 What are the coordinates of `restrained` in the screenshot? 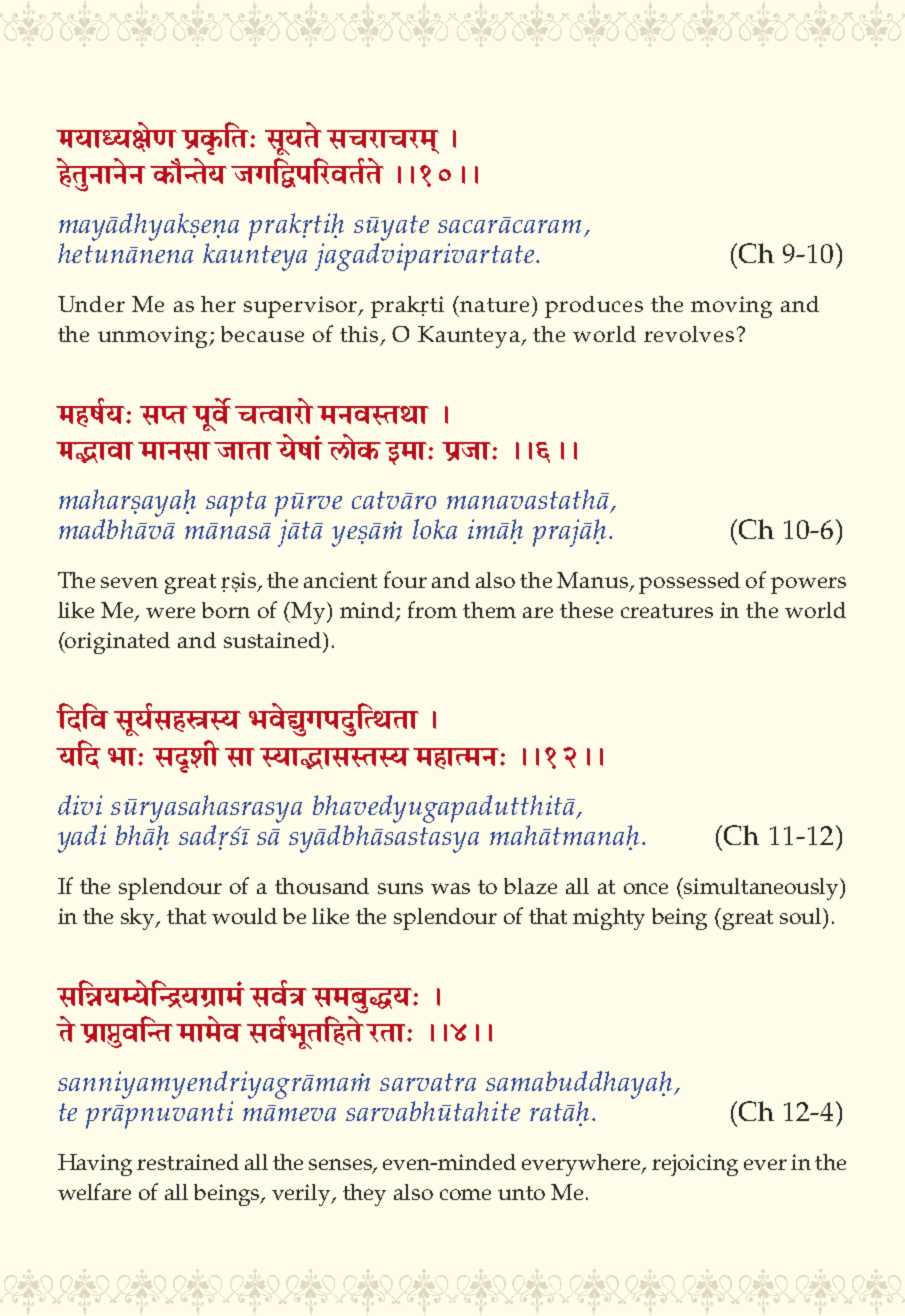 It's located at (188, 1162).
